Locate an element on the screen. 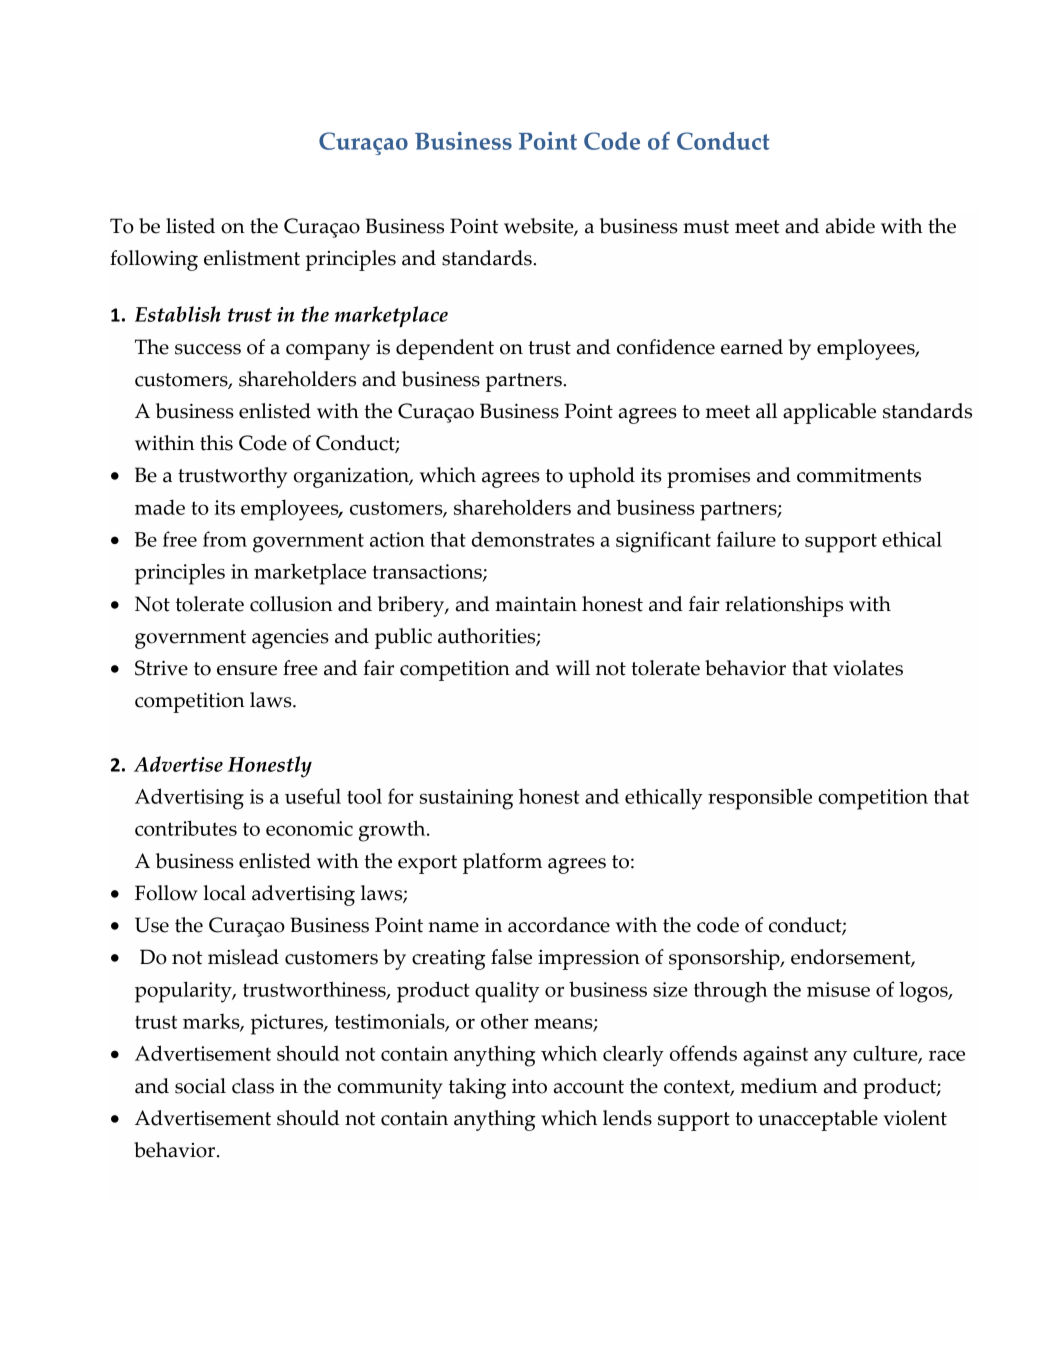 The height and width of the screenshot is (1367, 1056). class is located at coordinates (253, 1086).
